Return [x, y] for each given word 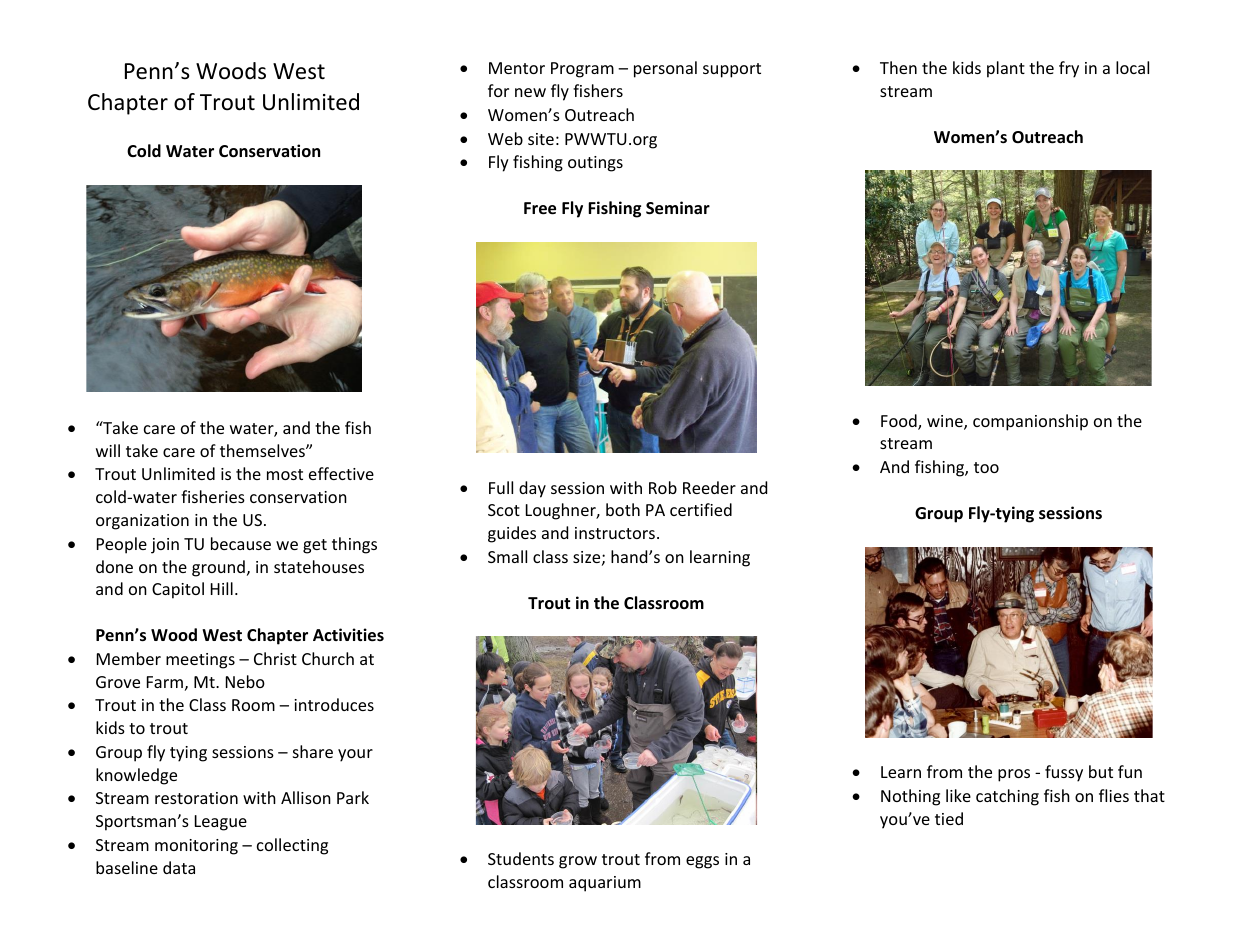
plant [1006, 69]
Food [900, 422]
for [498, 90]
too [986, 467]
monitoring [196, 847]
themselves [263, 450]
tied [949, 818]
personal [665, 69]
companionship [1030, 422]
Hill [222, 588]
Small [507, 556]
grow [578, 862]
